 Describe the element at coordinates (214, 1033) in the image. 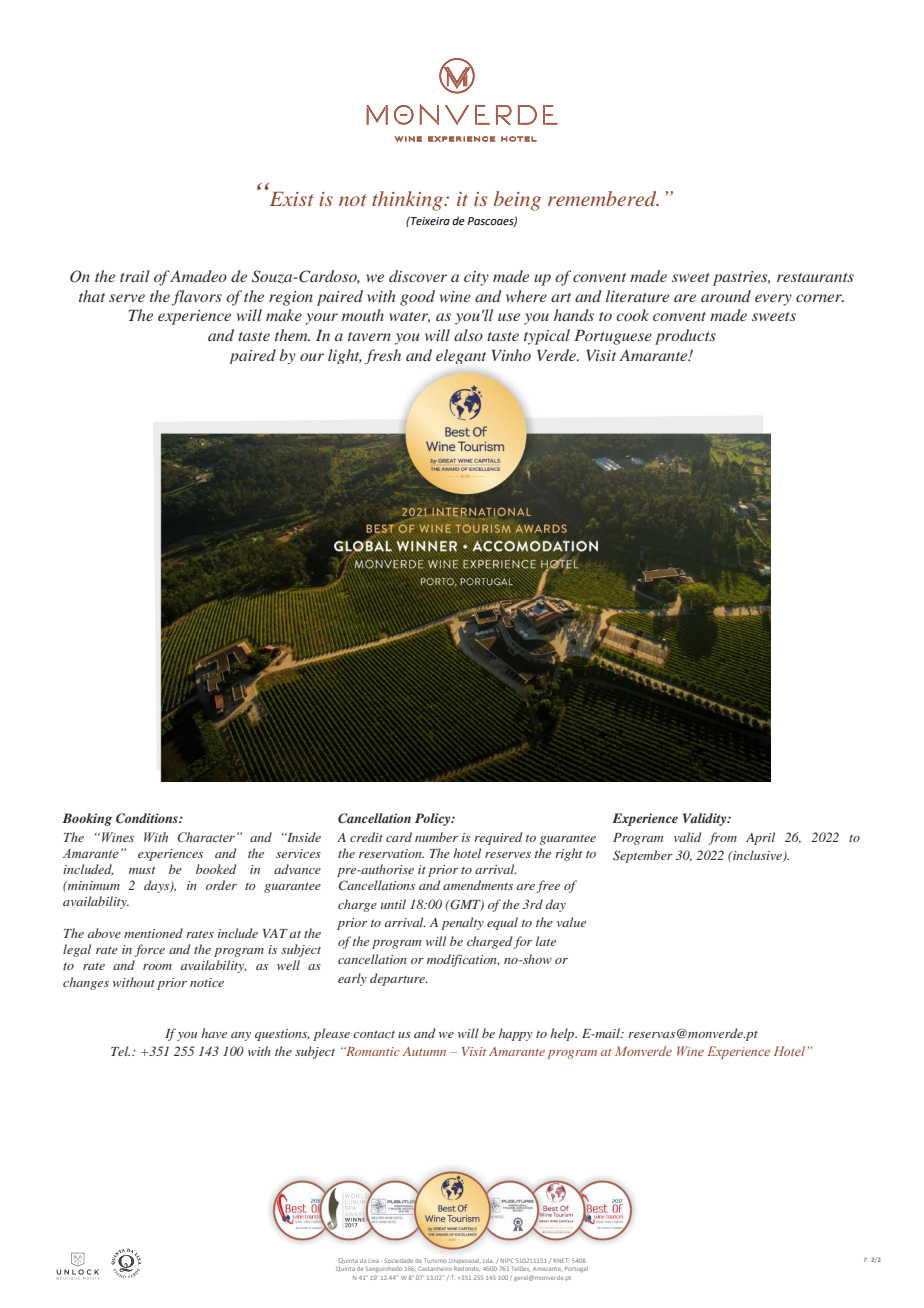

I see `have` at that location.
